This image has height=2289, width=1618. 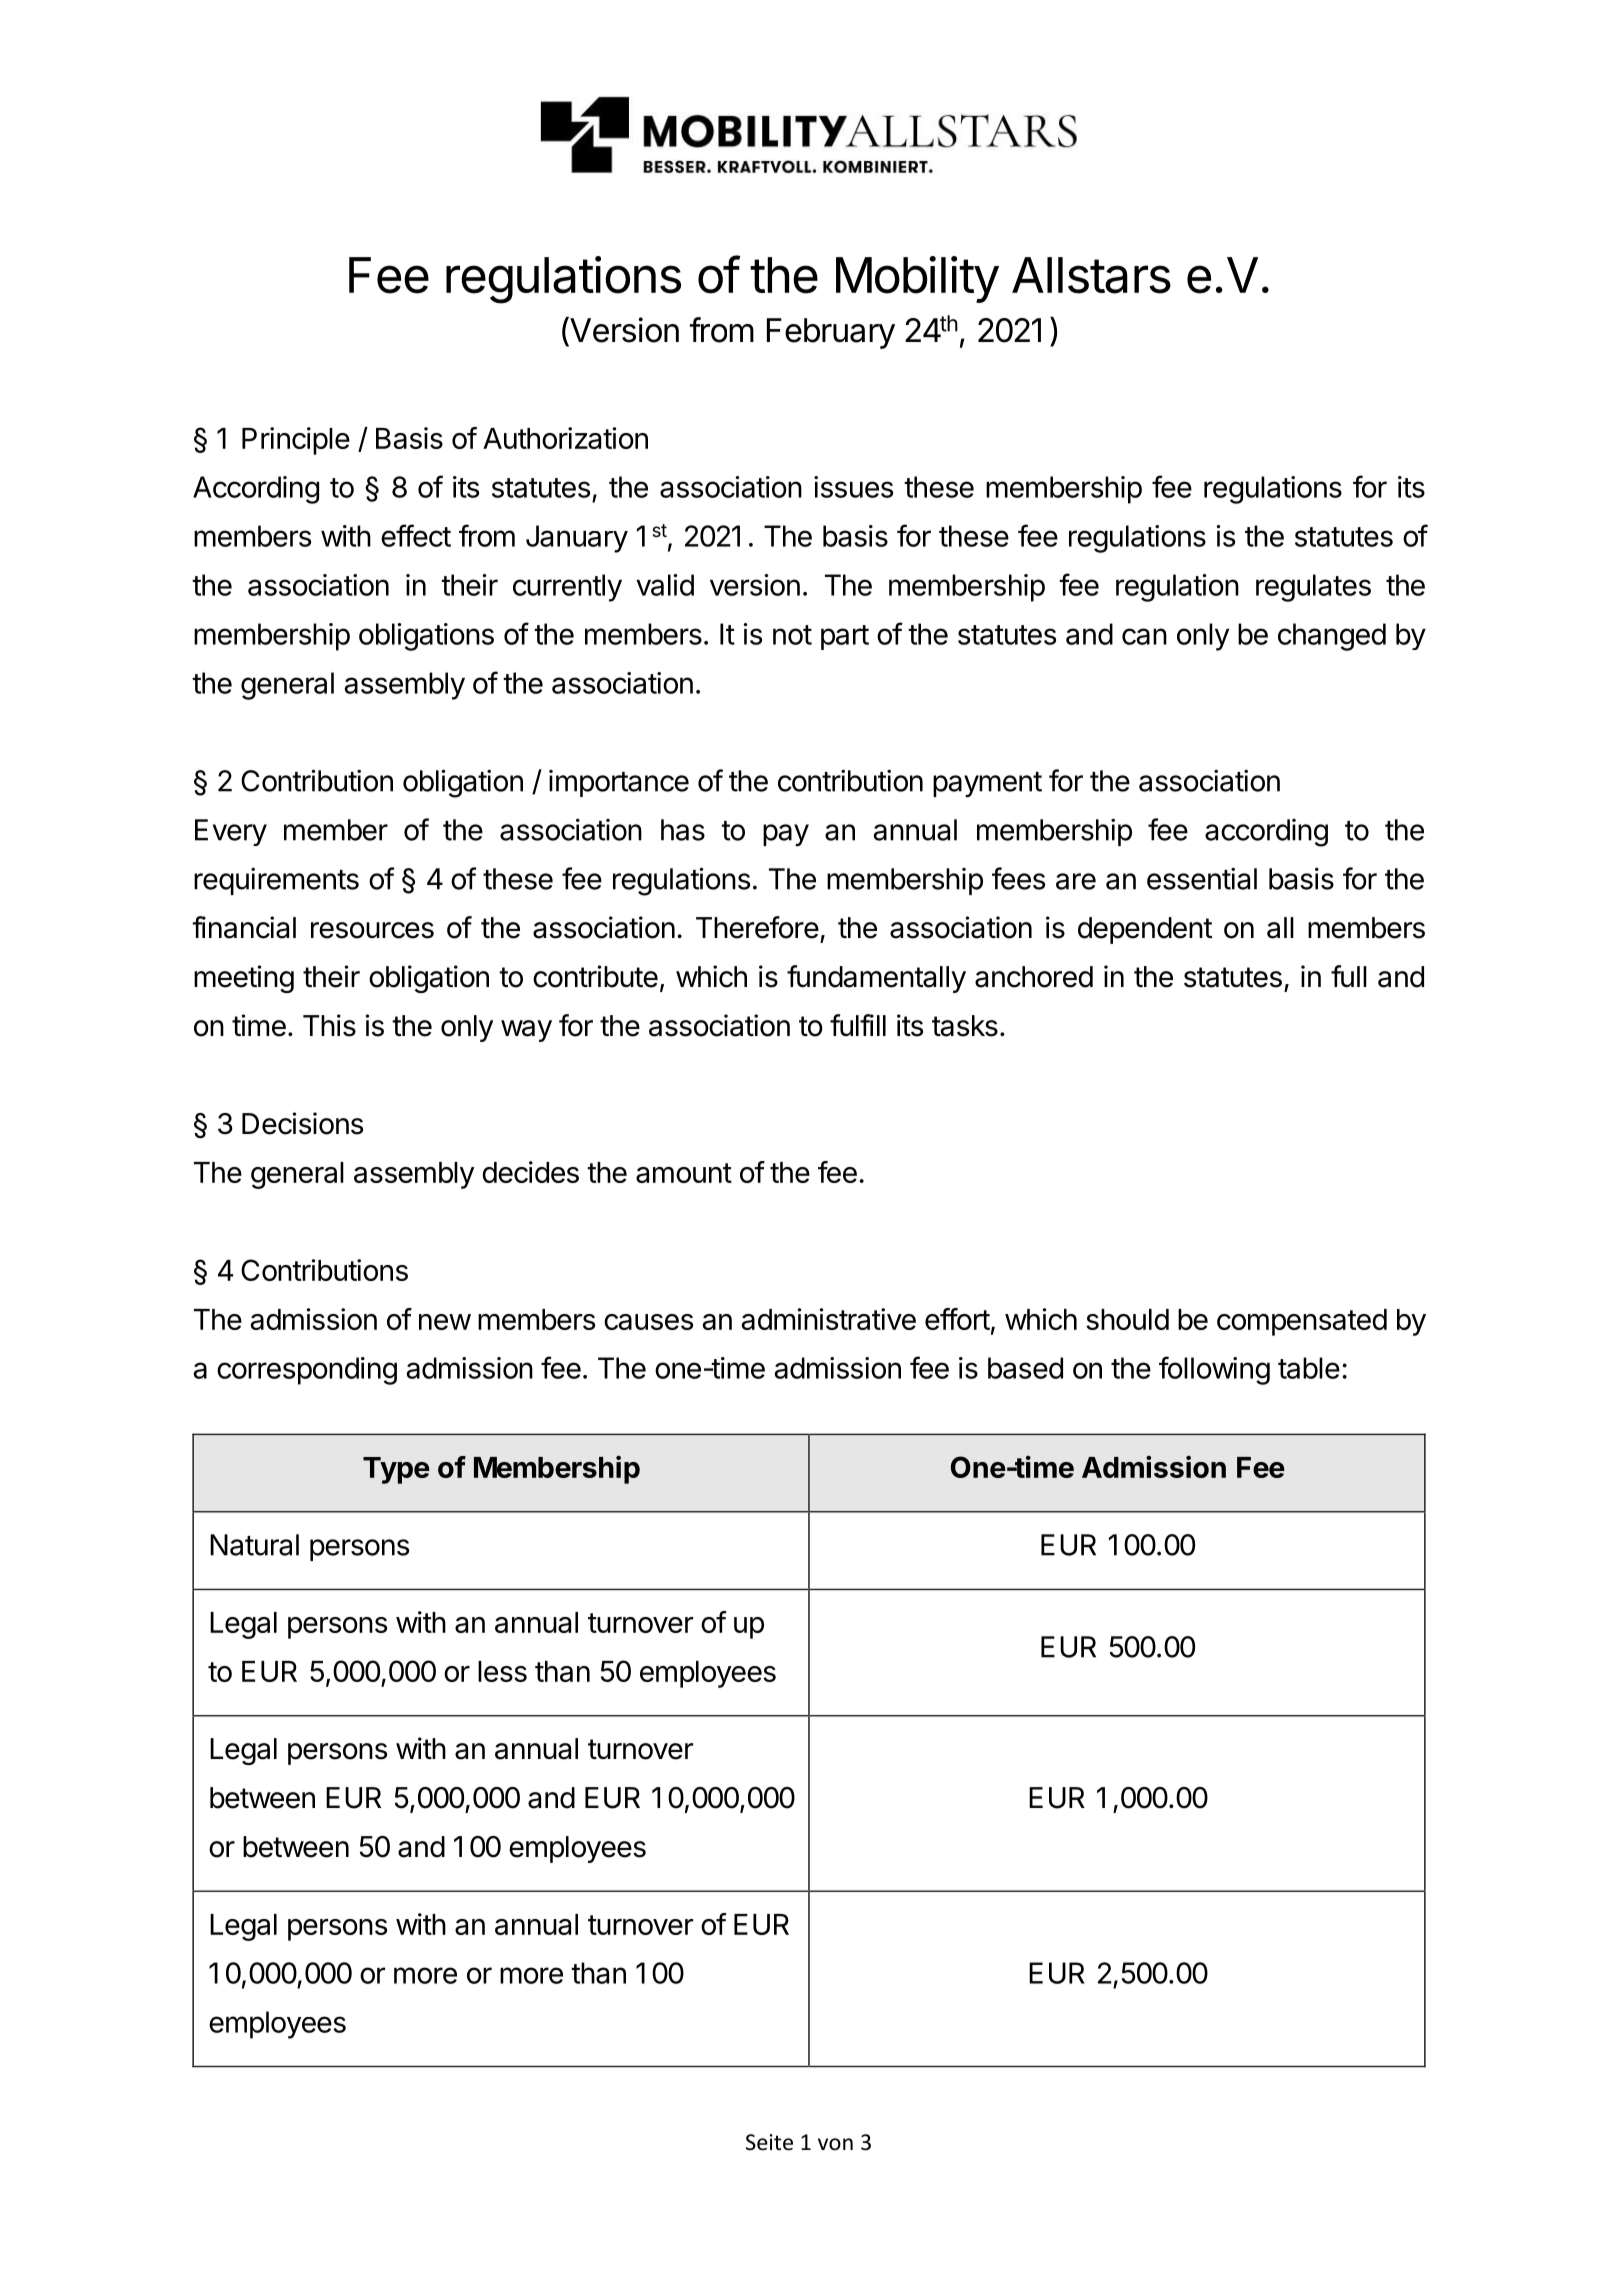 I want to click on Allstars, so click(x=1091, y=275).
